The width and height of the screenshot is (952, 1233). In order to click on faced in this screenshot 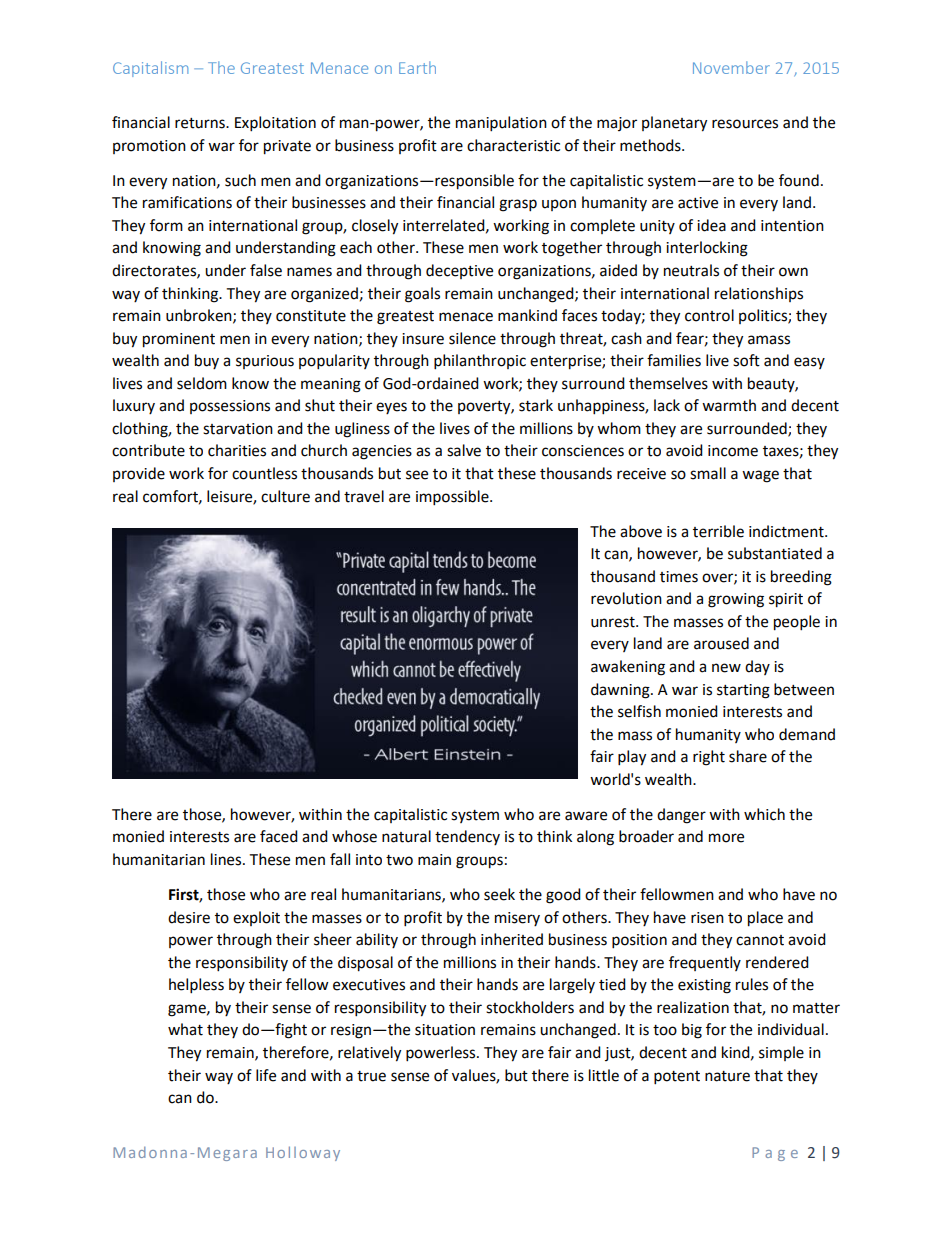, I will do `click(279, 836)`.
